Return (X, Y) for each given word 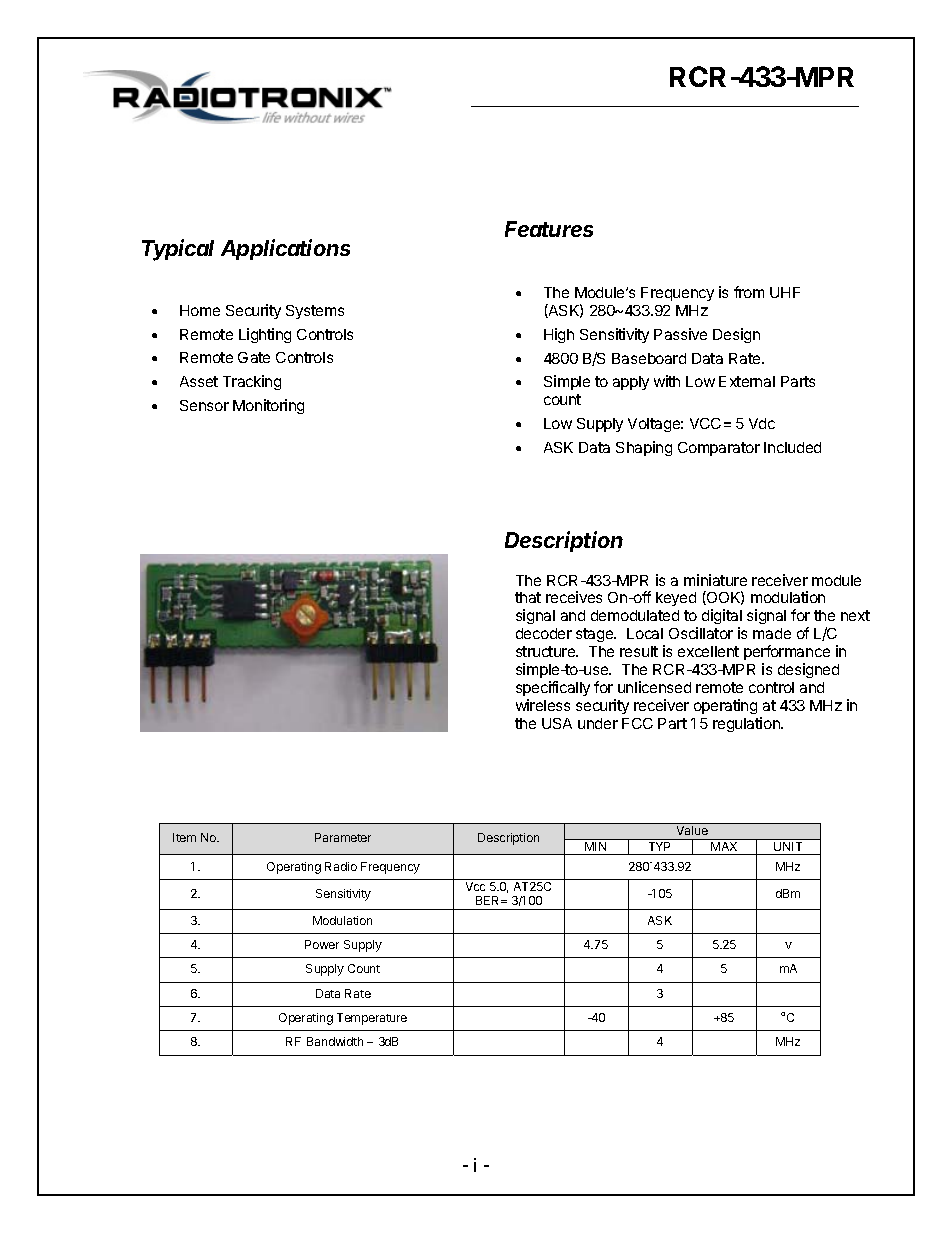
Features (549, 229)
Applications (285, 249)
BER (489, 900)
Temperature (372, 1019)
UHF (785, 292)
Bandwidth (335, 1041)
